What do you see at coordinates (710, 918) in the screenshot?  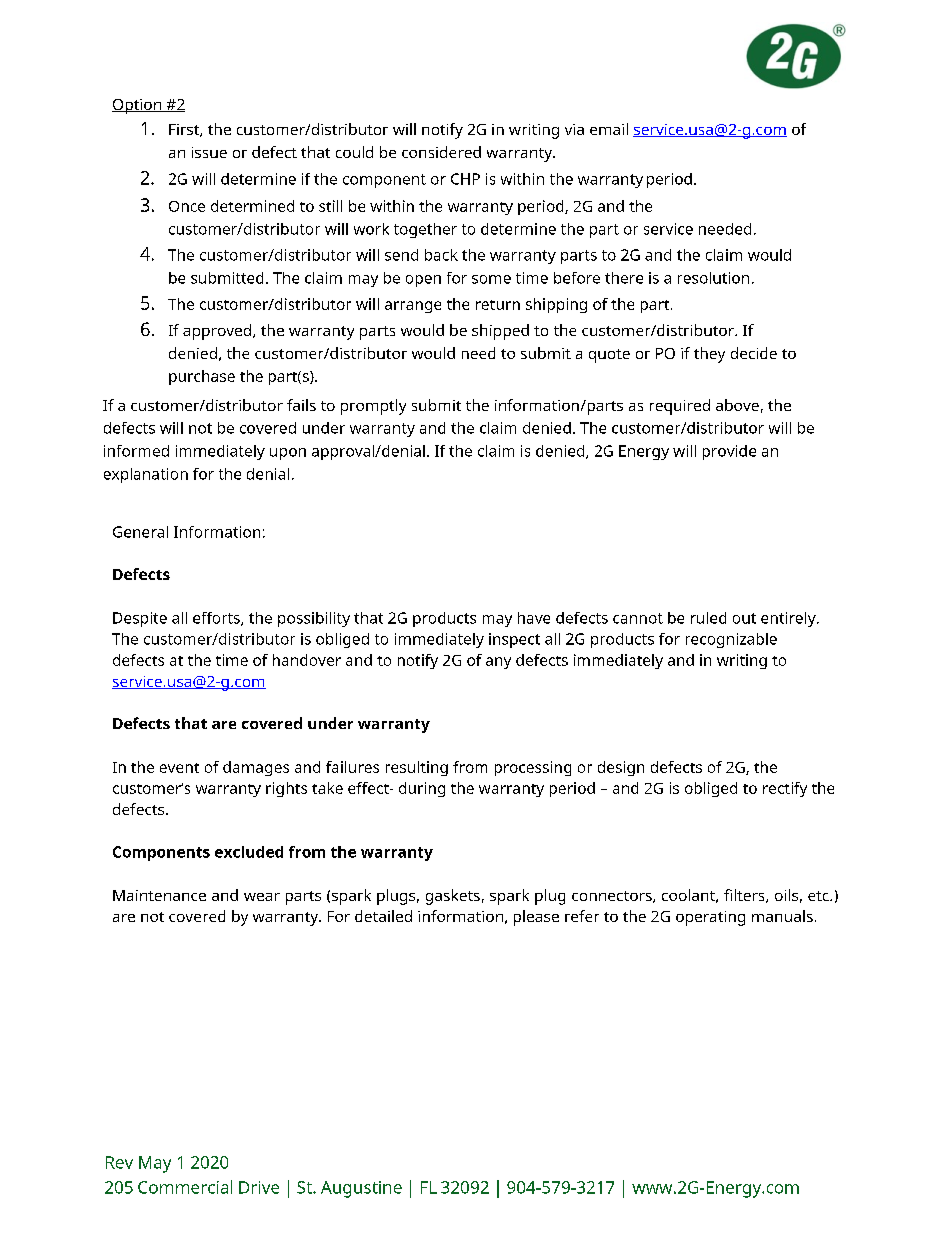 I see `operating` at bounding box center [710, 918].
